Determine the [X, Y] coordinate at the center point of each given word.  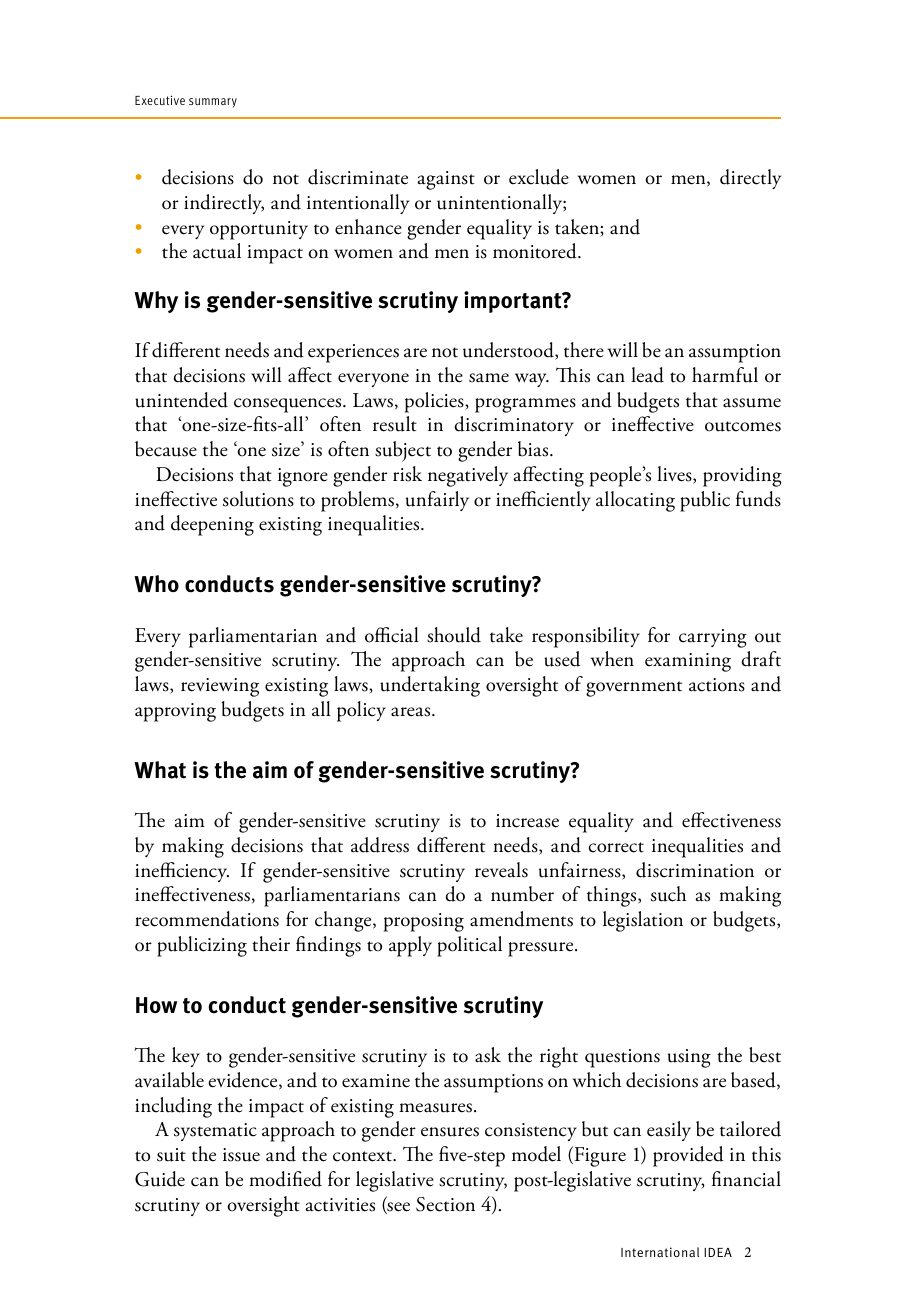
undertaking [430, 686]
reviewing [220, 687]
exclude [539, 177]
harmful [725, 375]
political [469, 946]
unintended [181, 400]
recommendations [207, 919]
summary [213, 103]
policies [435, 402]
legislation [643, 921]
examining [688, 662]
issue [241, 1155]
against [446, 180]
